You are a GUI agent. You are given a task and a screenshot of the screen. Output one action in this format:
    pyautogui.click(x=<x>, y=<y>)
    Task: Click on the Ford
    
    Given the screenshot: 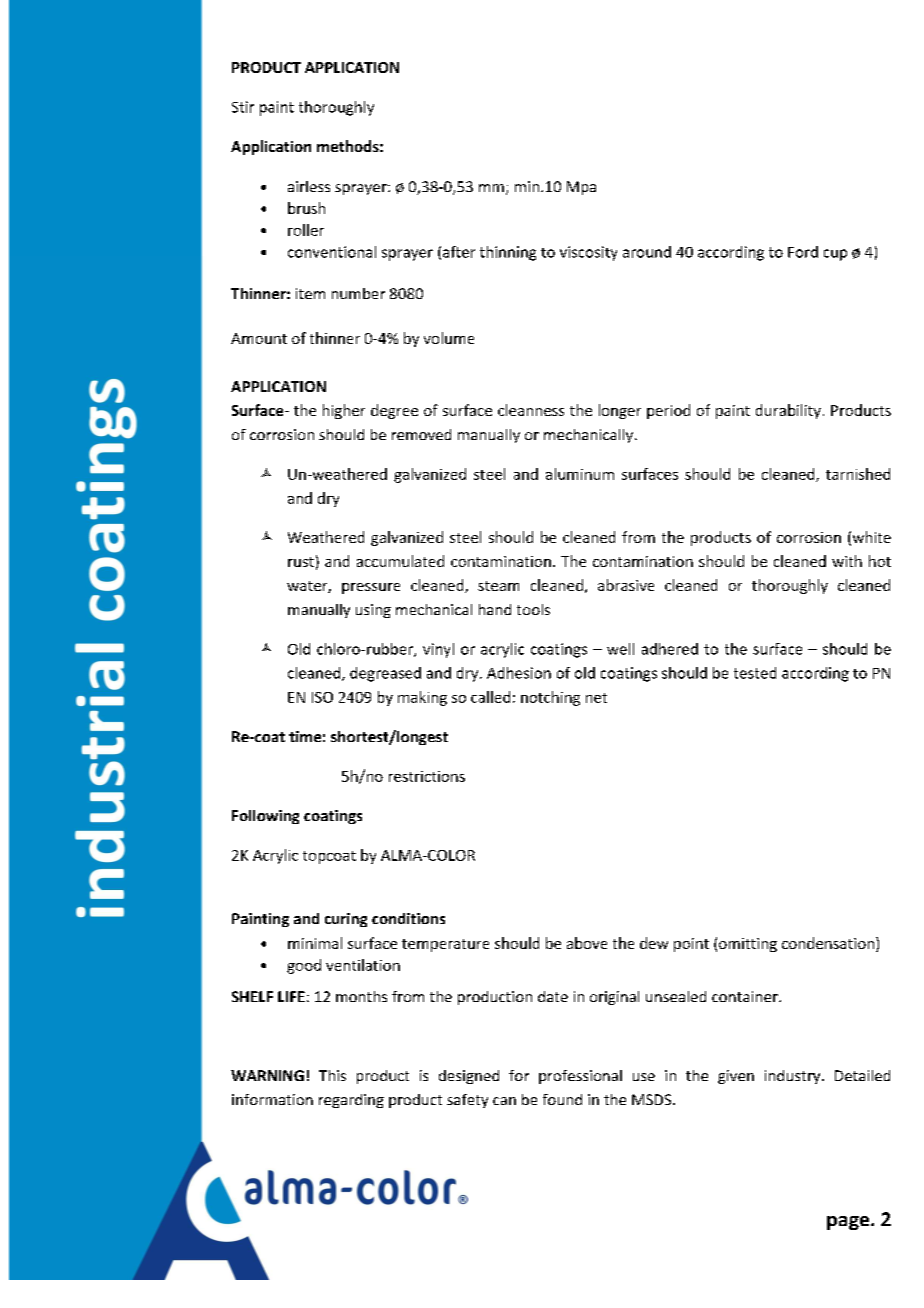 What is the action you would take?
    pyautogui.click(x=803, y=252)
